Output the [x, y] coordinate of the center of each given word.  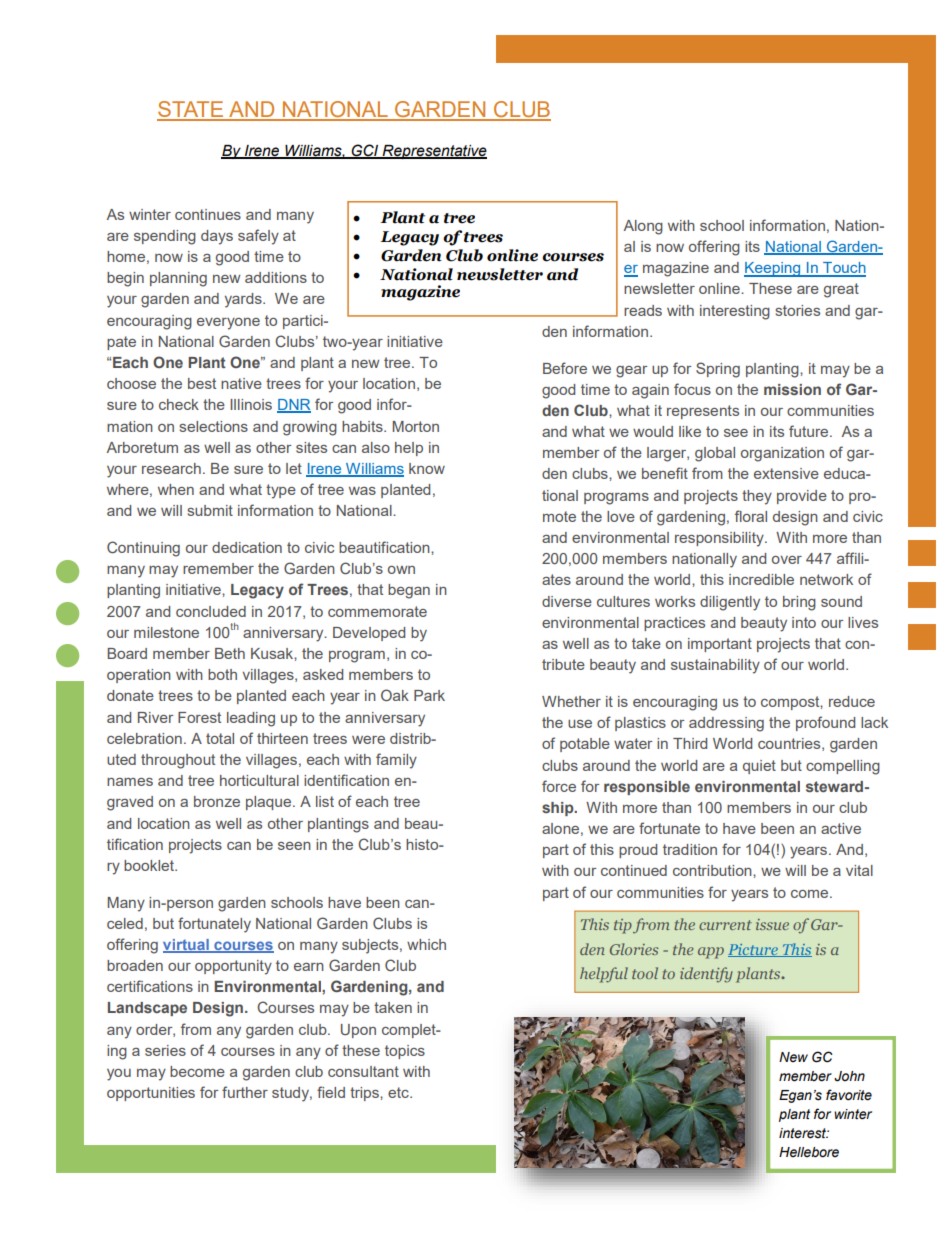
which [426, 944]
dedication [247, 547]
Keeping [773, 269]
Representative [434, 152]
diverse [567, 601]
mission [792, 389]
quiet [759, 767]
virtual [187, 946]
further [245, 1092]
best [202, 383]
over [787, 560]
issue [772, 924]
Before [565, 368]
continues [208, 214]
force [559, 786]
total [220, 738]
